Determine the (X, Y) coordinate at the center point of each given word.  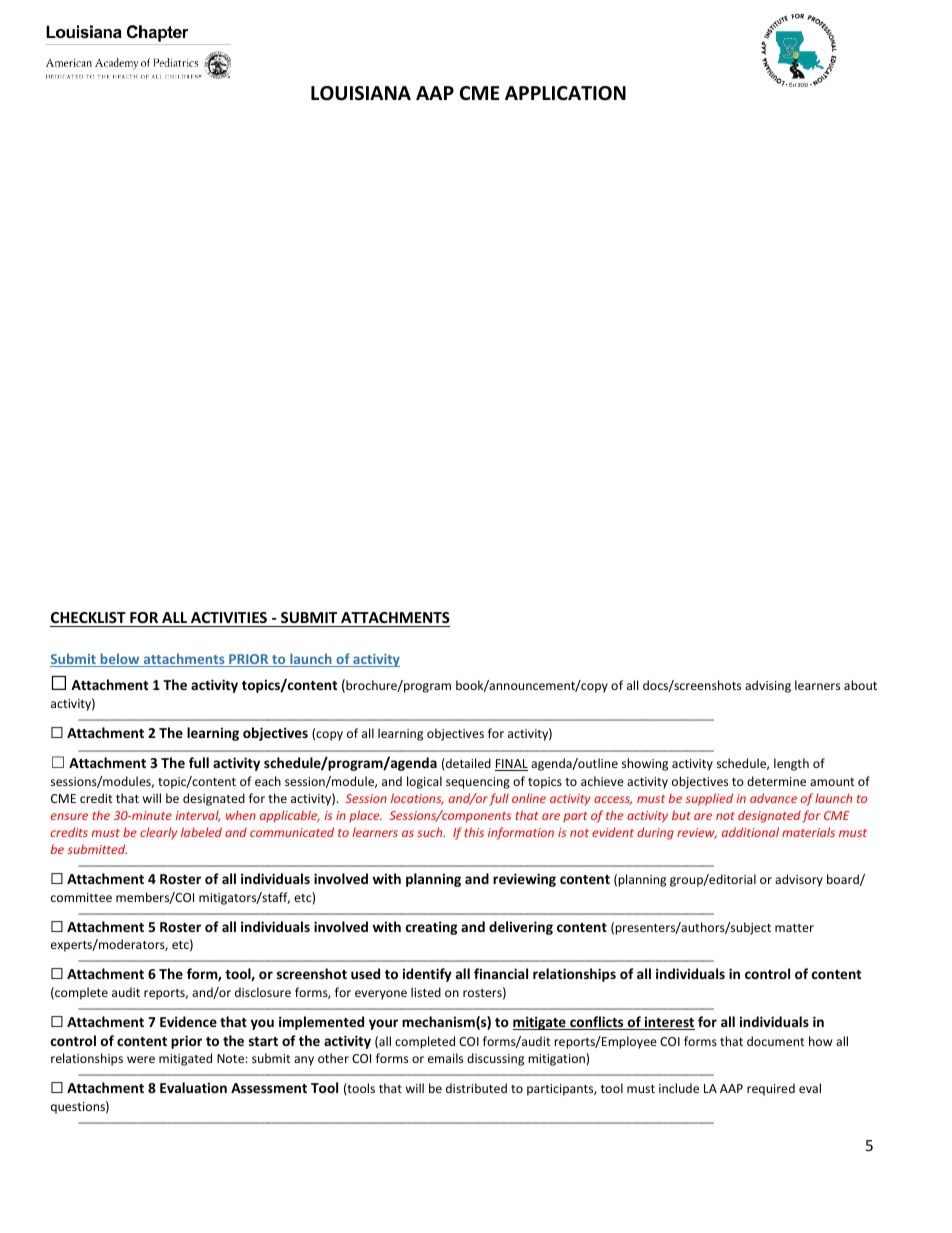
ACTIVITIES (229, 619)
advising (768, 686)
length (791, 764)
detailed (467, 763)
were (141, 1059)
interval (198, 816)
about (860, 685)
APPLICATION (565, 93)
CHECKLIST (89, 619)
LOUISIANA (361, 93)
